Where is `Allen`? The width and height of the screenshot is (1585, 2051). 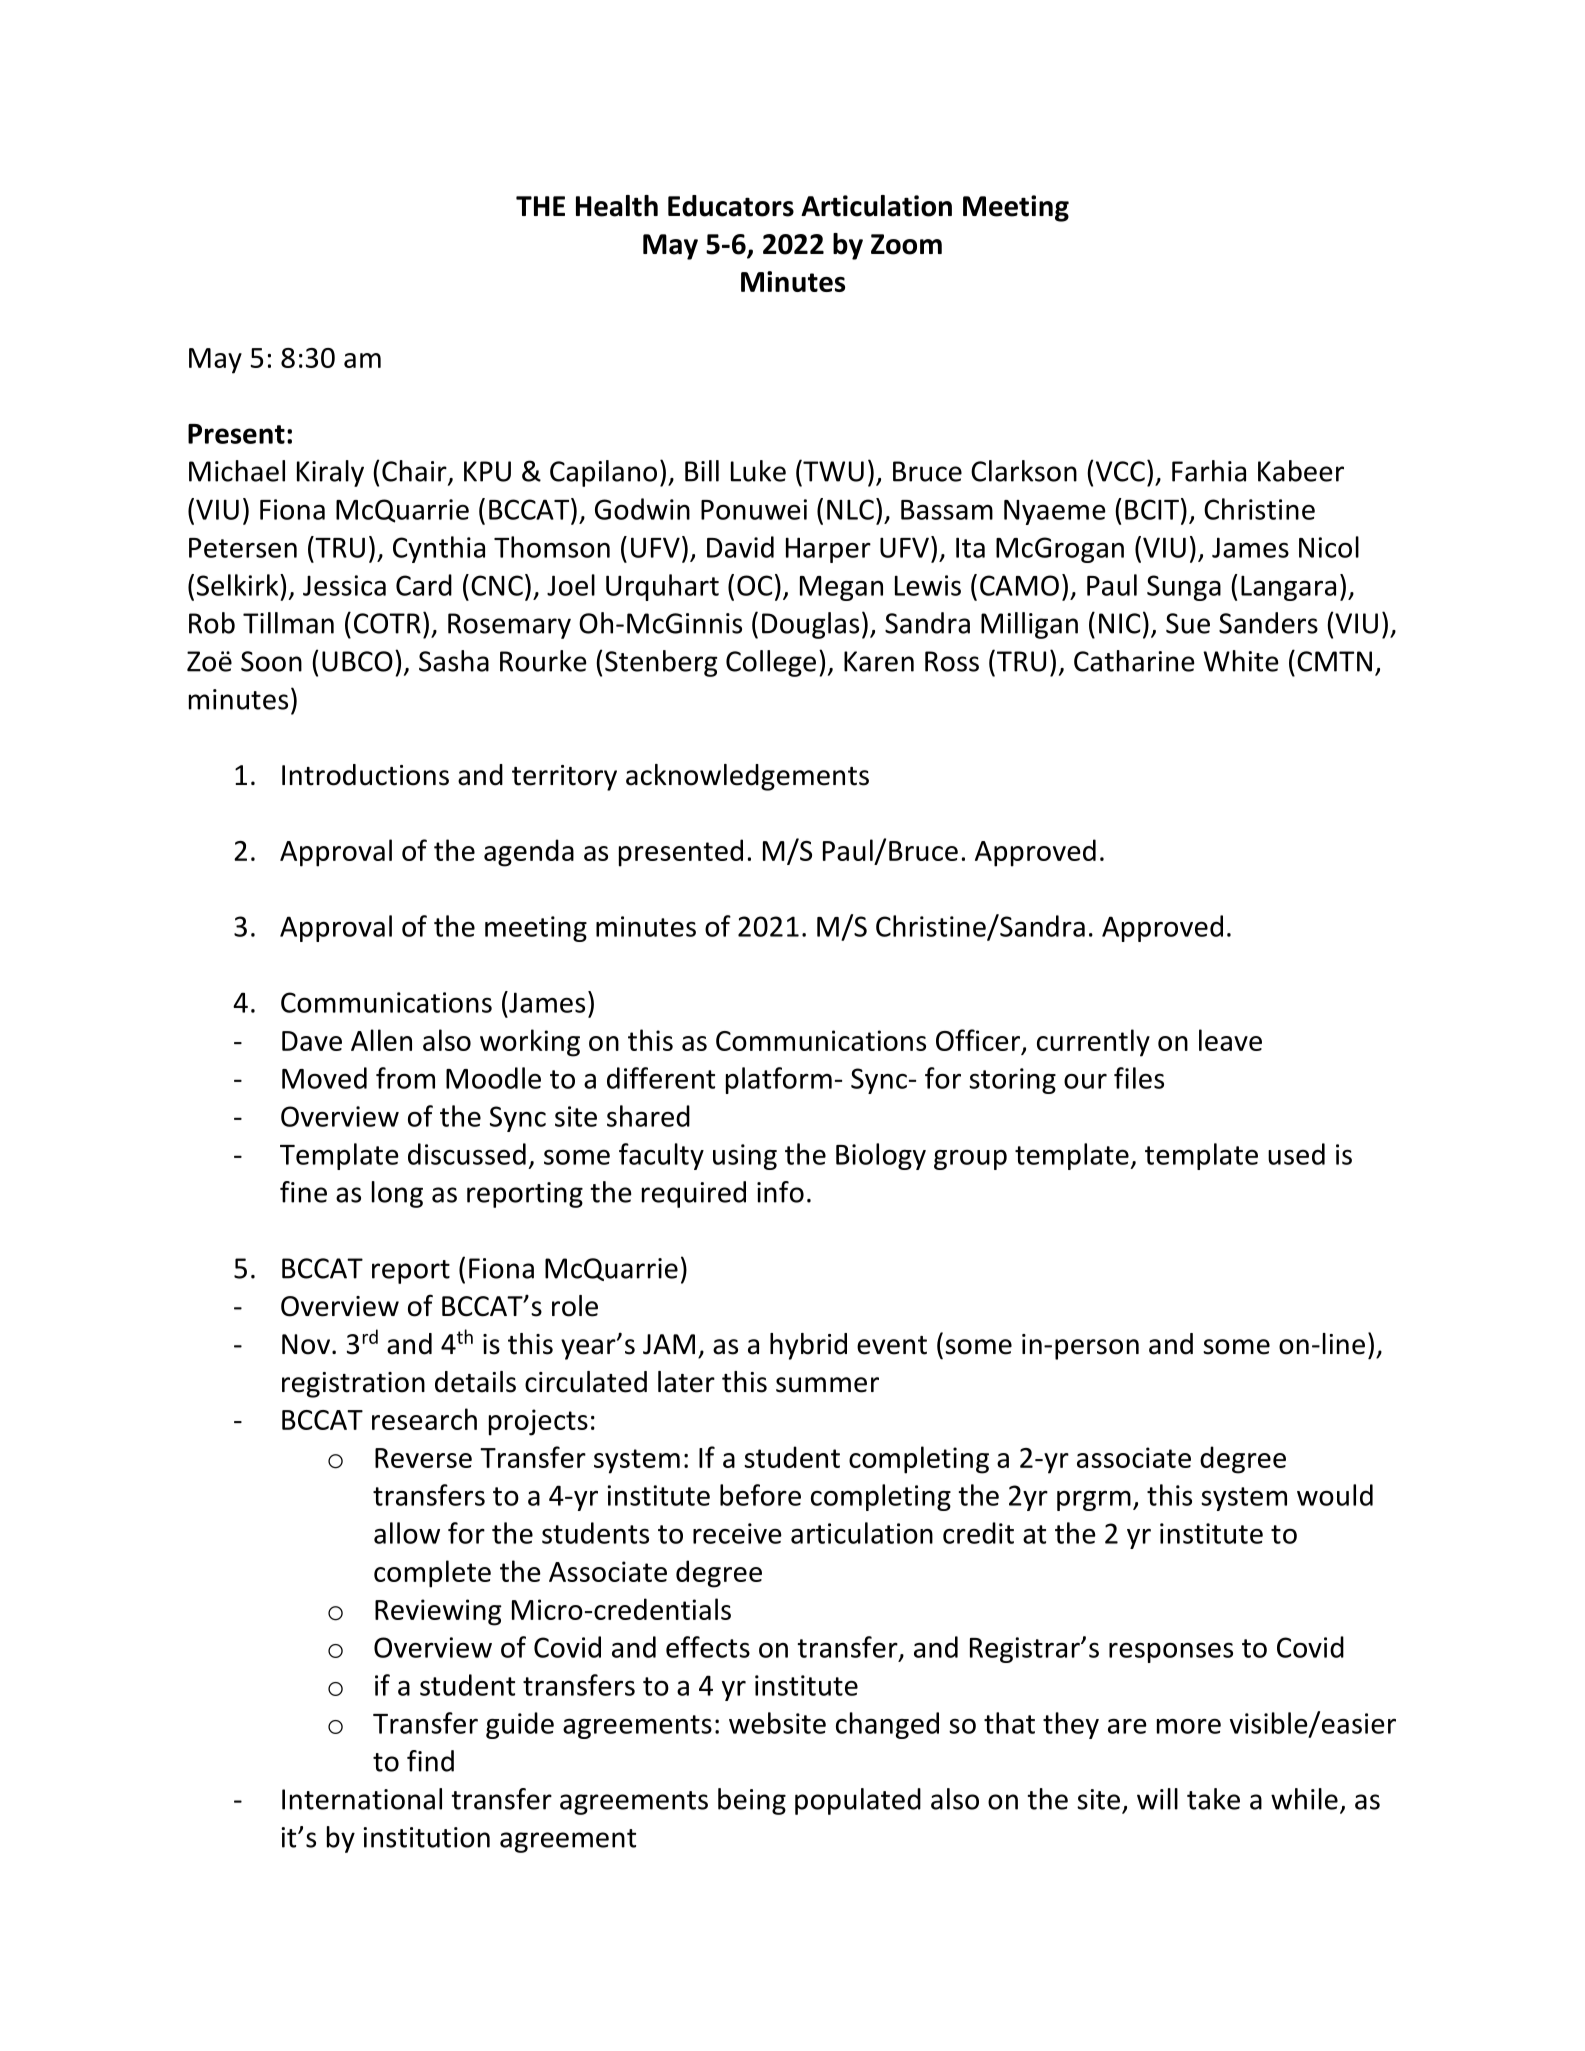
Allen is located at coordinates (381, 1040).
